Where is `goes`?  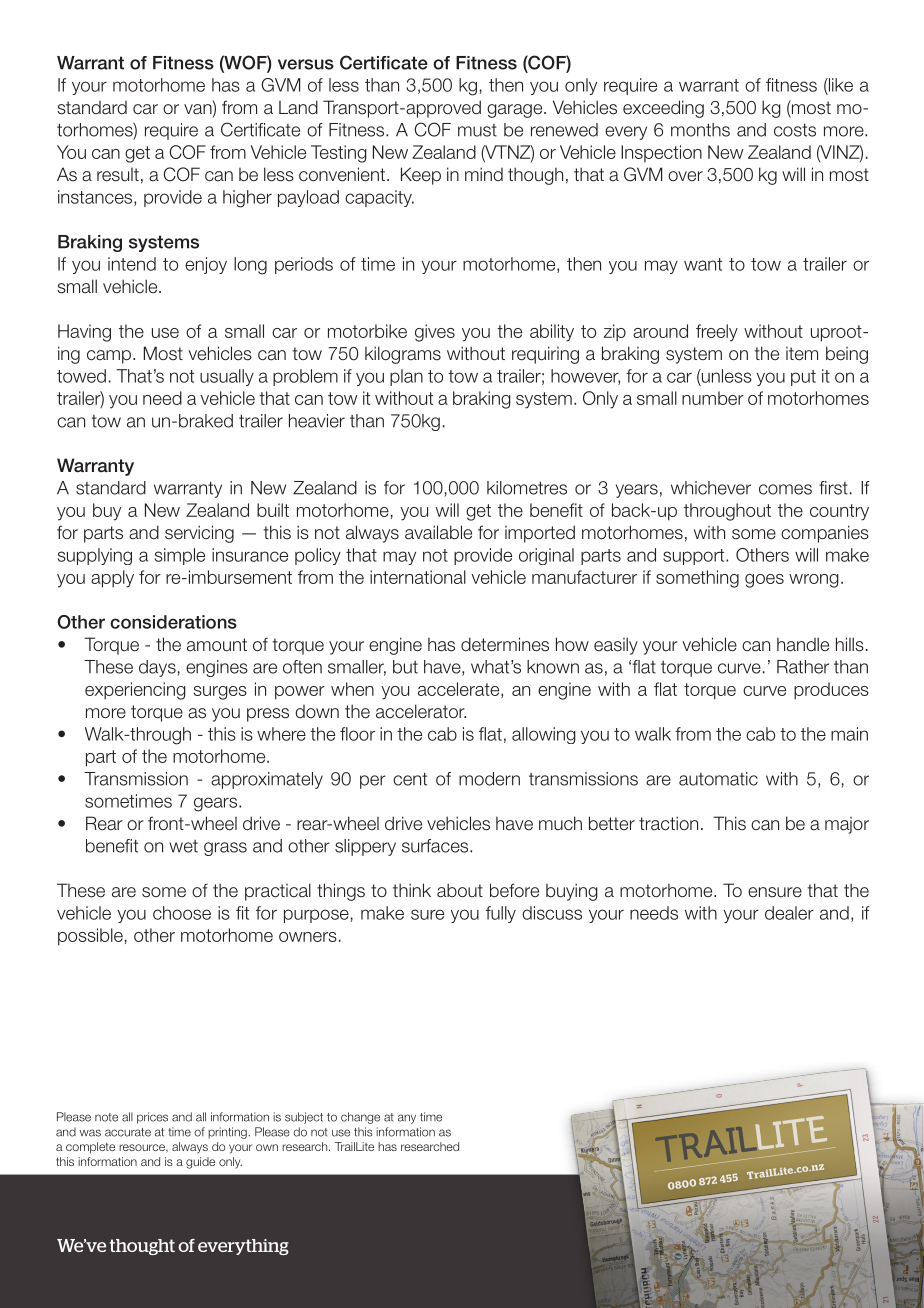 goes is located at coordinates (764, 581).
